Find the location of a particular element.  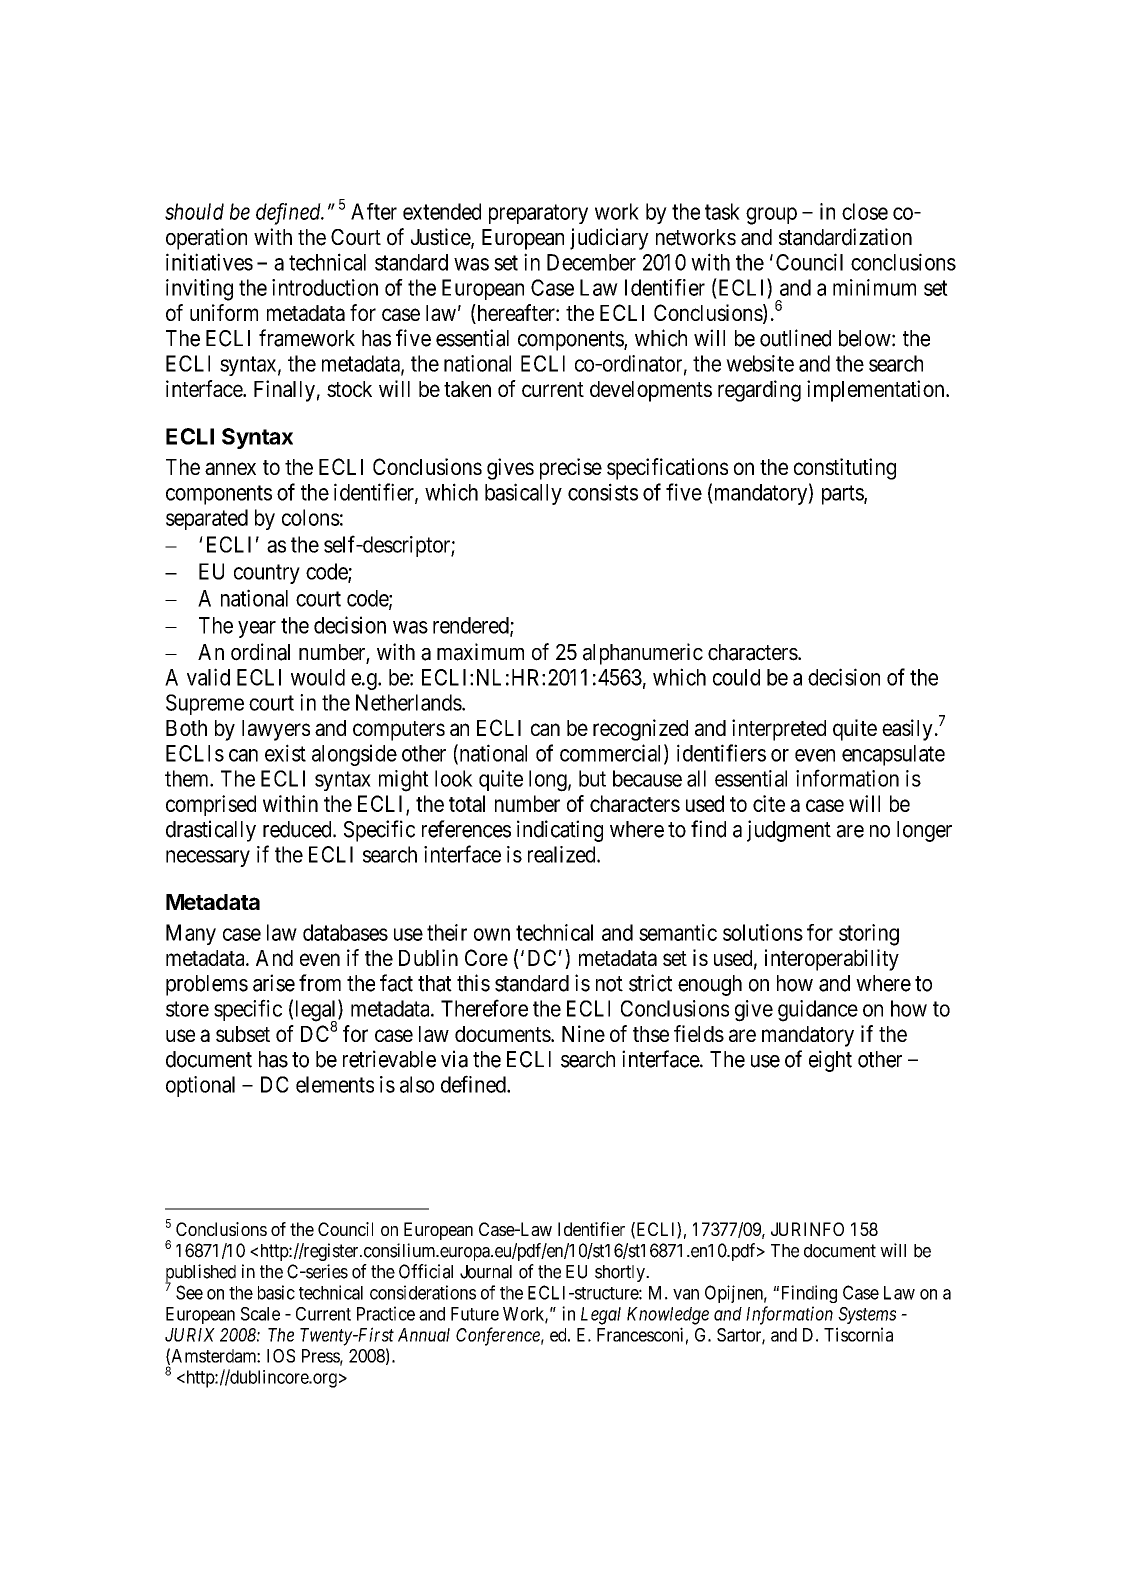

group is located at coordinates (771, 216).
